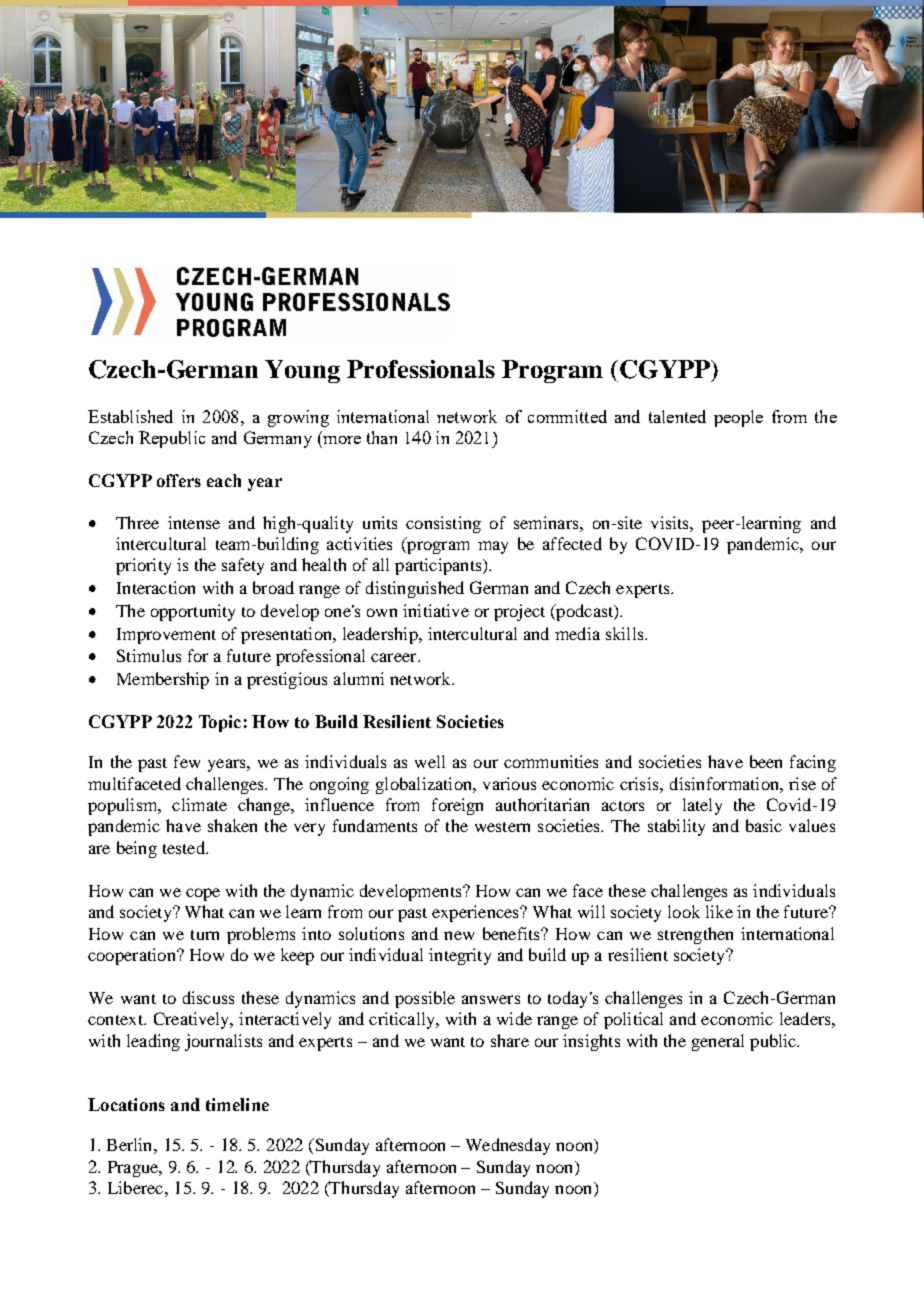  I want to click on Established, so click(130, 416).
